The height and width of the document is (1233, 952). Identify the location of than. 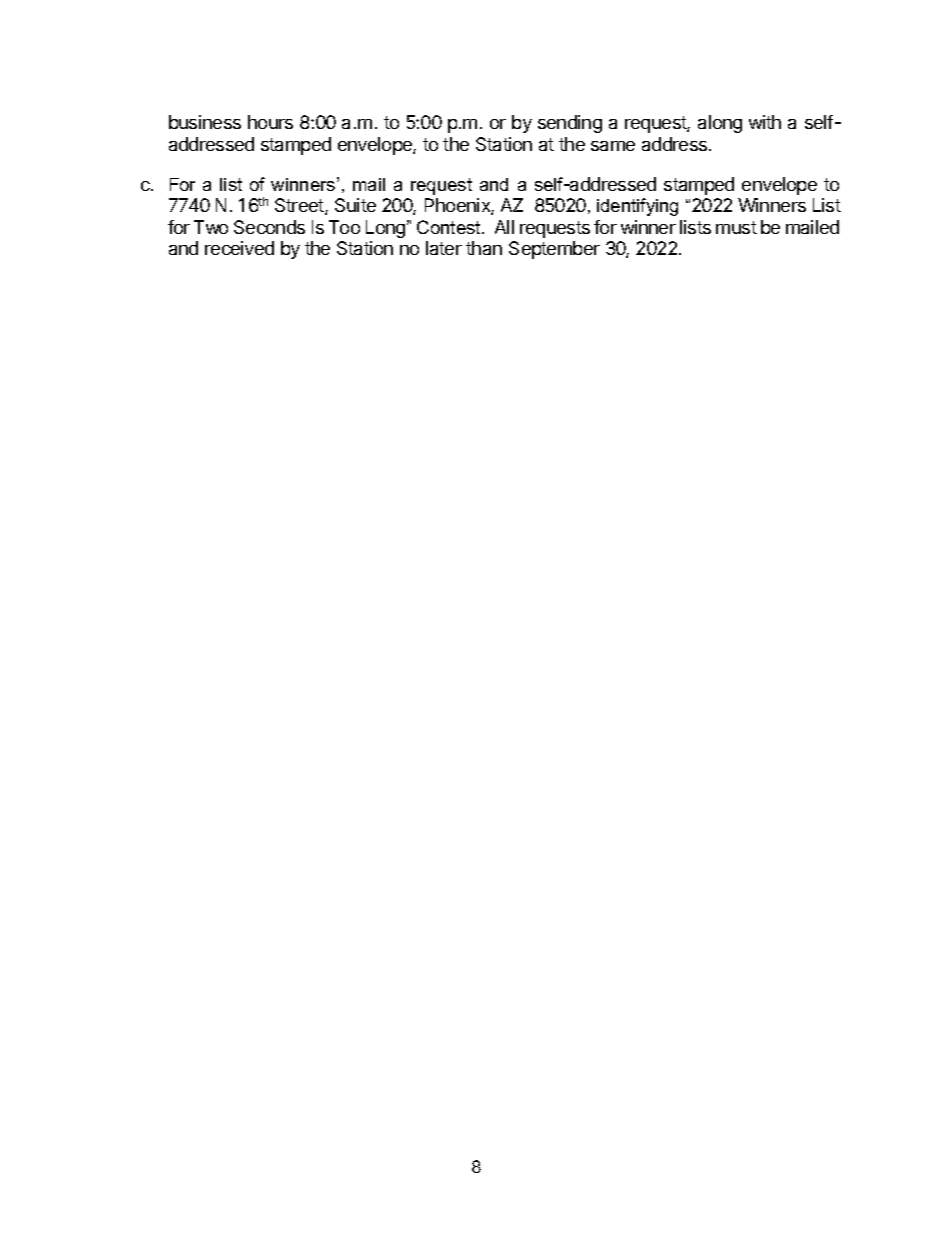
(484, 248).
